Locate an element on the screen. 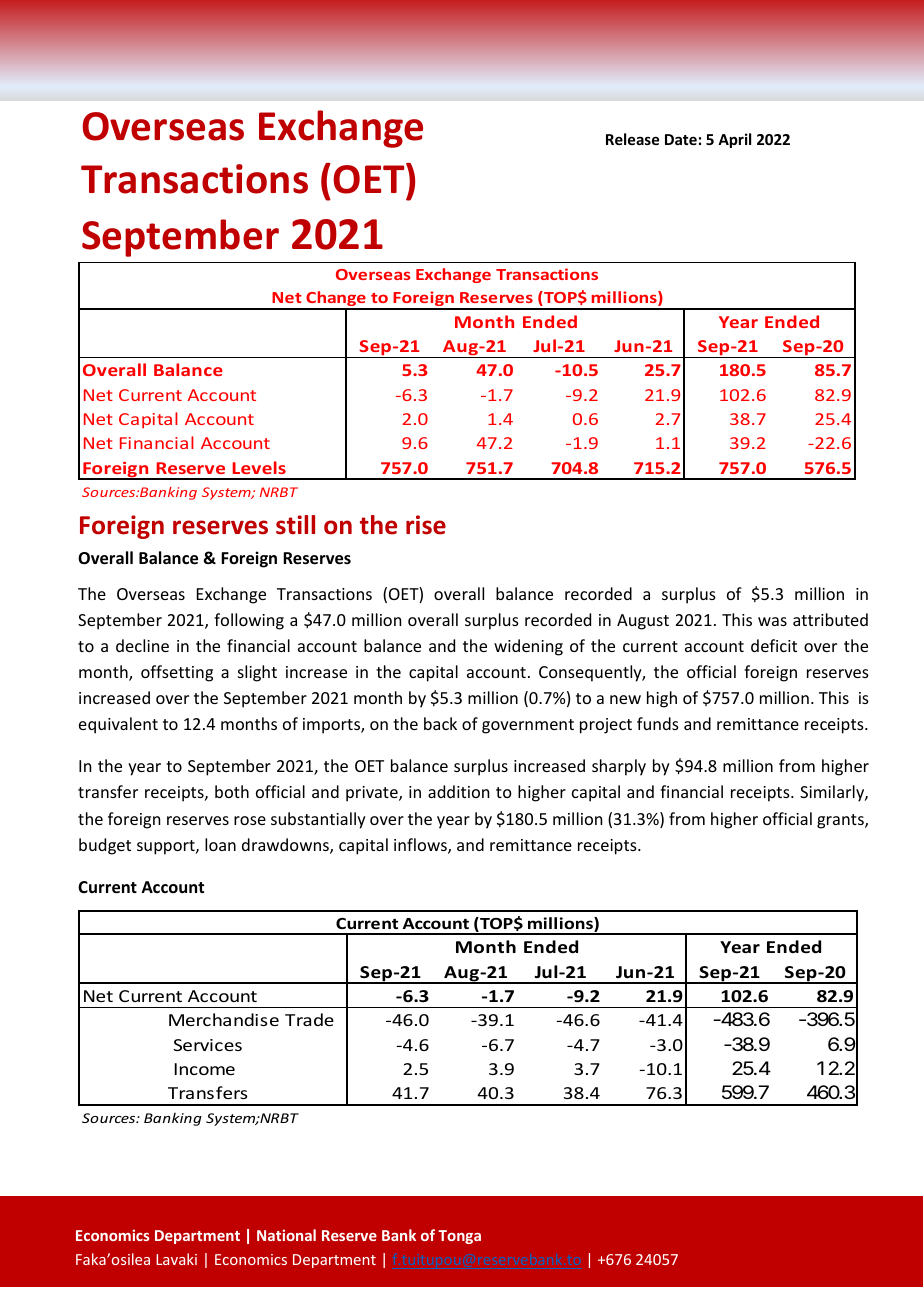 The height and width of the screenshot is (1308, 924). rise is located at coordinates (426, 525).
